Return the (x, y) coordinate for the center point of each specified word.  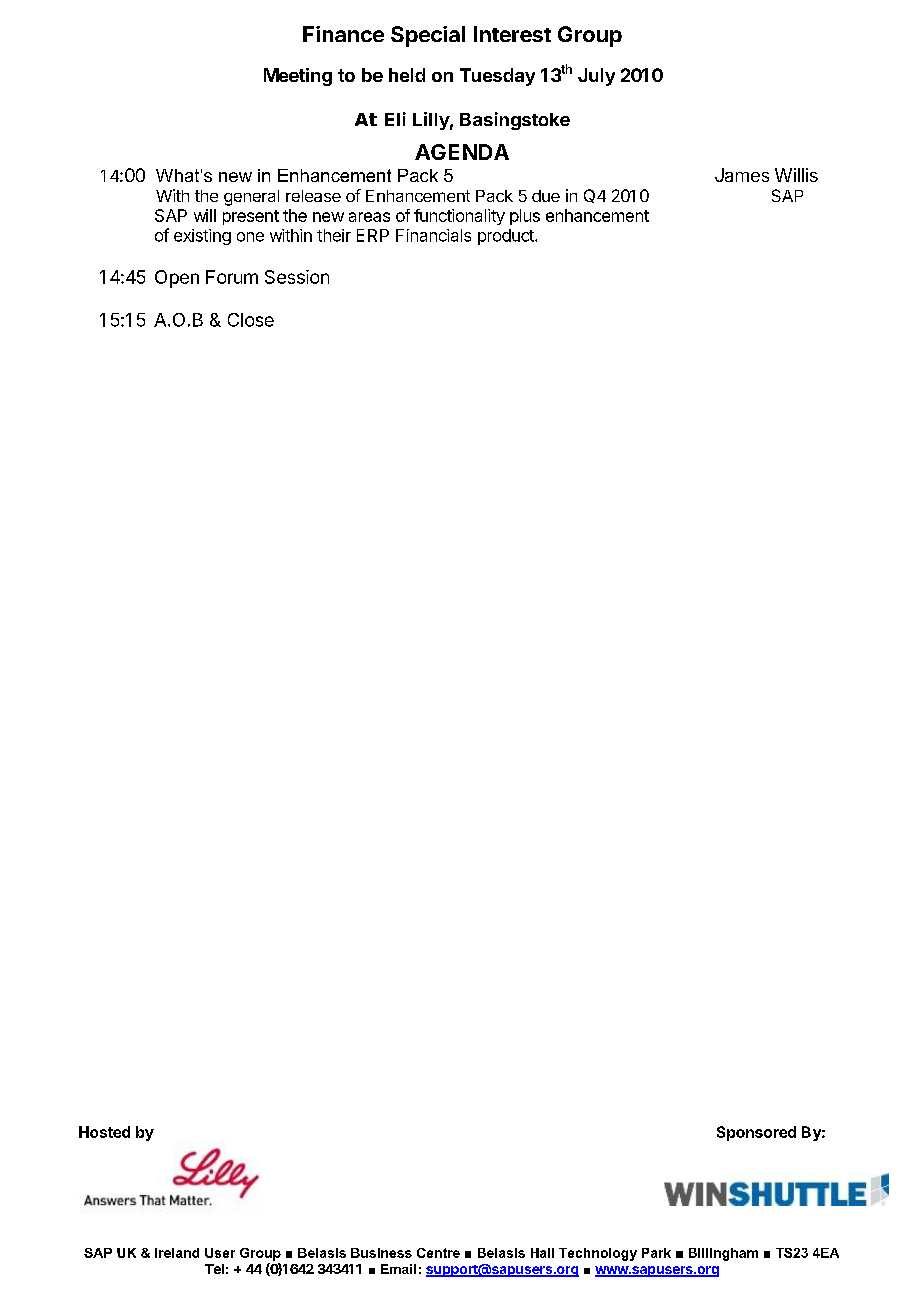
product (507, 237)
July (596, 77)
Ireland (177, 1253)
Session (297, 277)
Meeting (298, 77)
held (407, 75)
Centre (438, 1253)
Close (251, 320)
